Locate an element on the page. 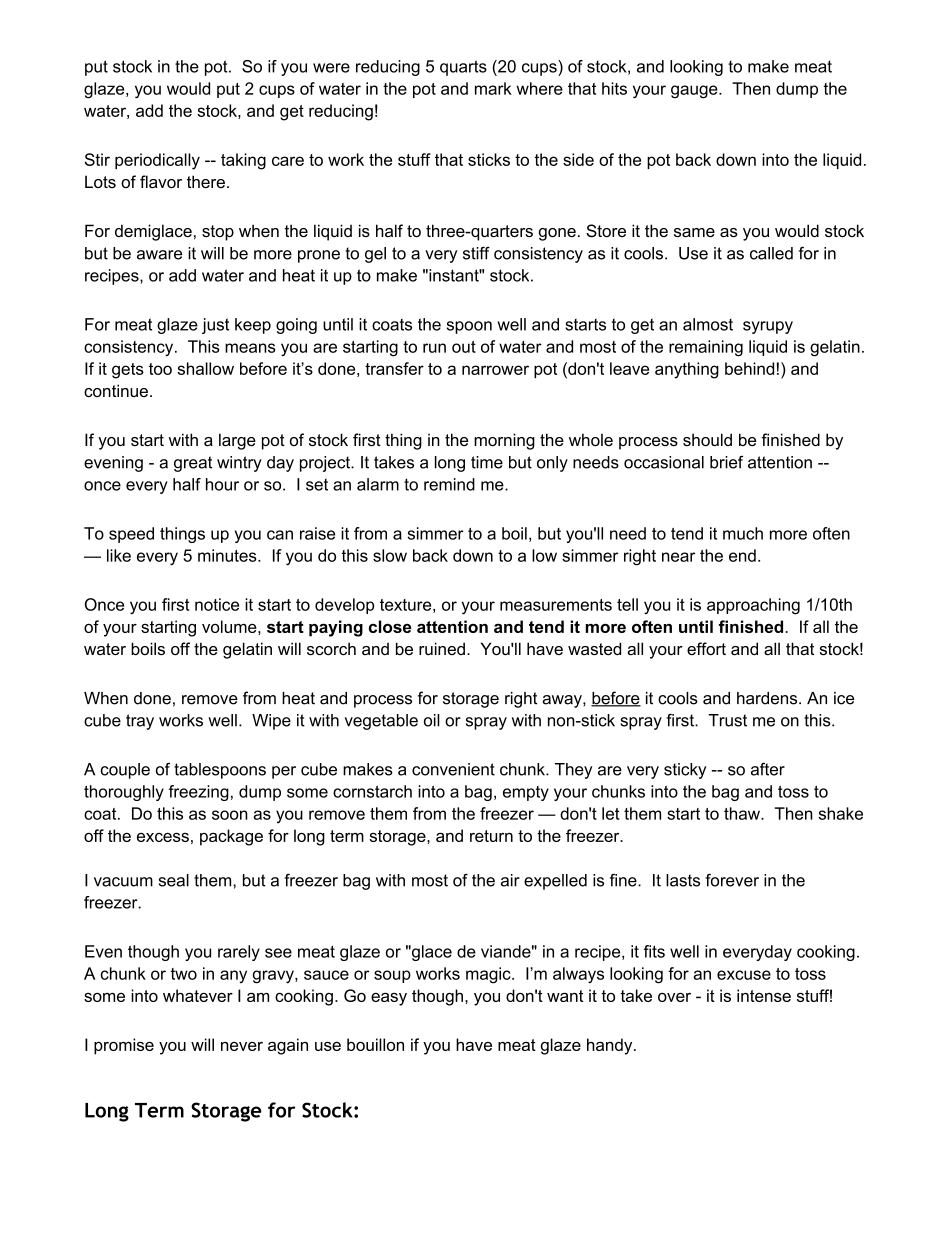 This image has height=1233, width=952. much is located at coordinates (743, 533).
